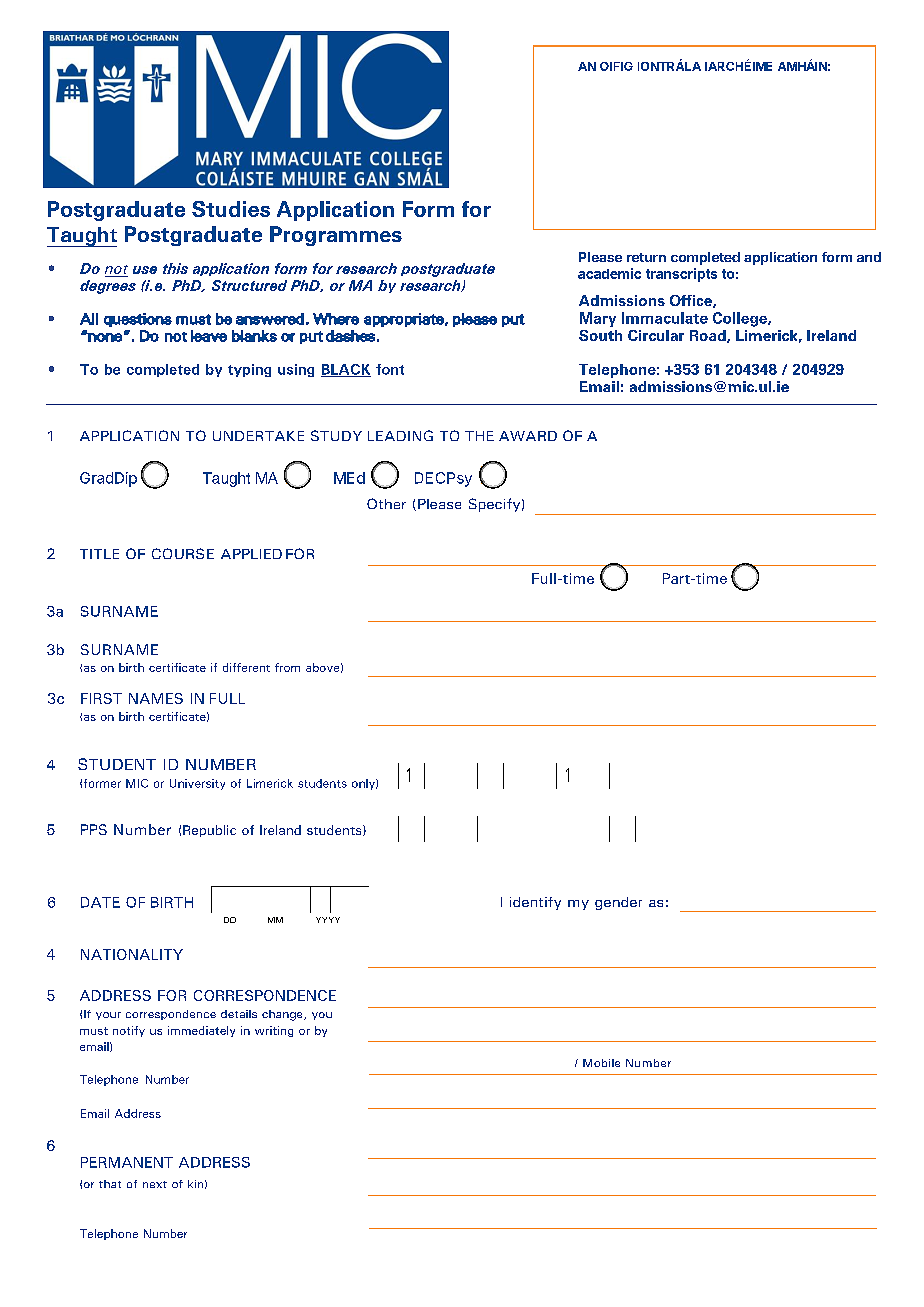 This page has height=1307, width=924. Describe the element at coordinates (274, 1031) in the page. I see `writing` at that location.
